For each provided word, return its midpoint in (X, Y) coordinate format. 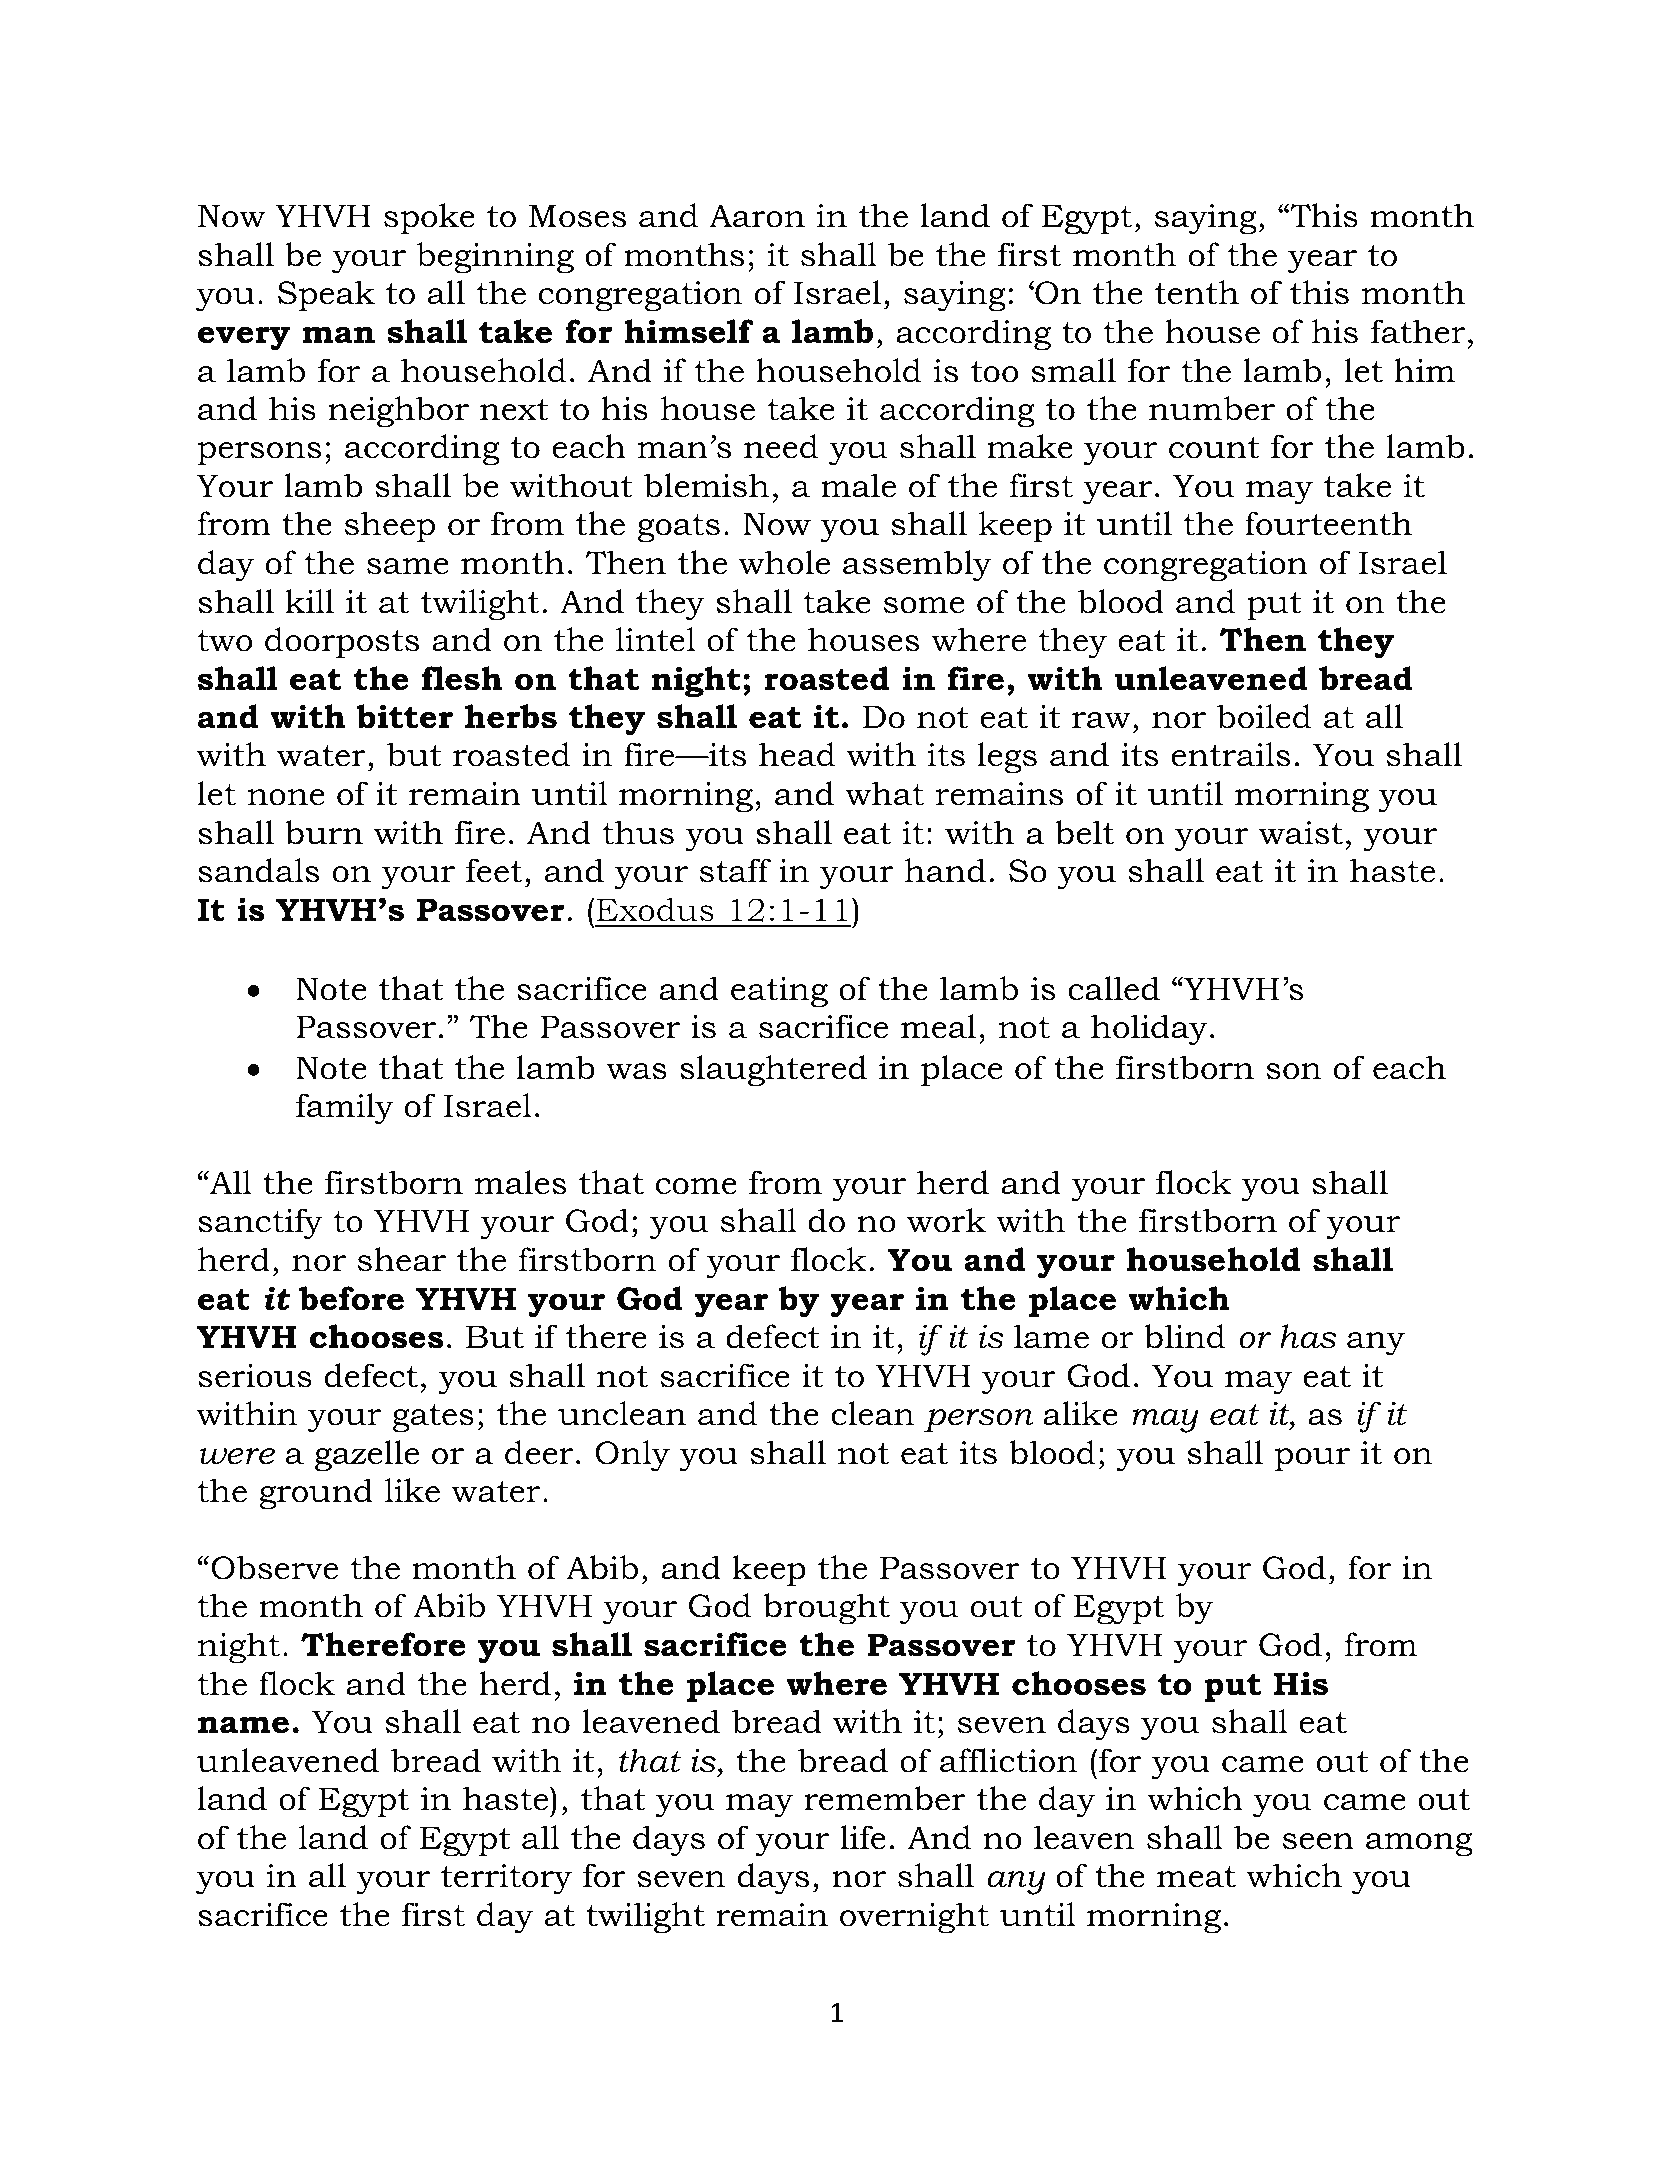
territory (506, 1879)
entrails (1230, 754)
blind (1184, 1336)
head (797, 754)
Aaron (757, 216)
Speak (326, 295)
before (351, 1298)
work (946, 1220)
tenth (1197, 292)
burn (324, 832)
